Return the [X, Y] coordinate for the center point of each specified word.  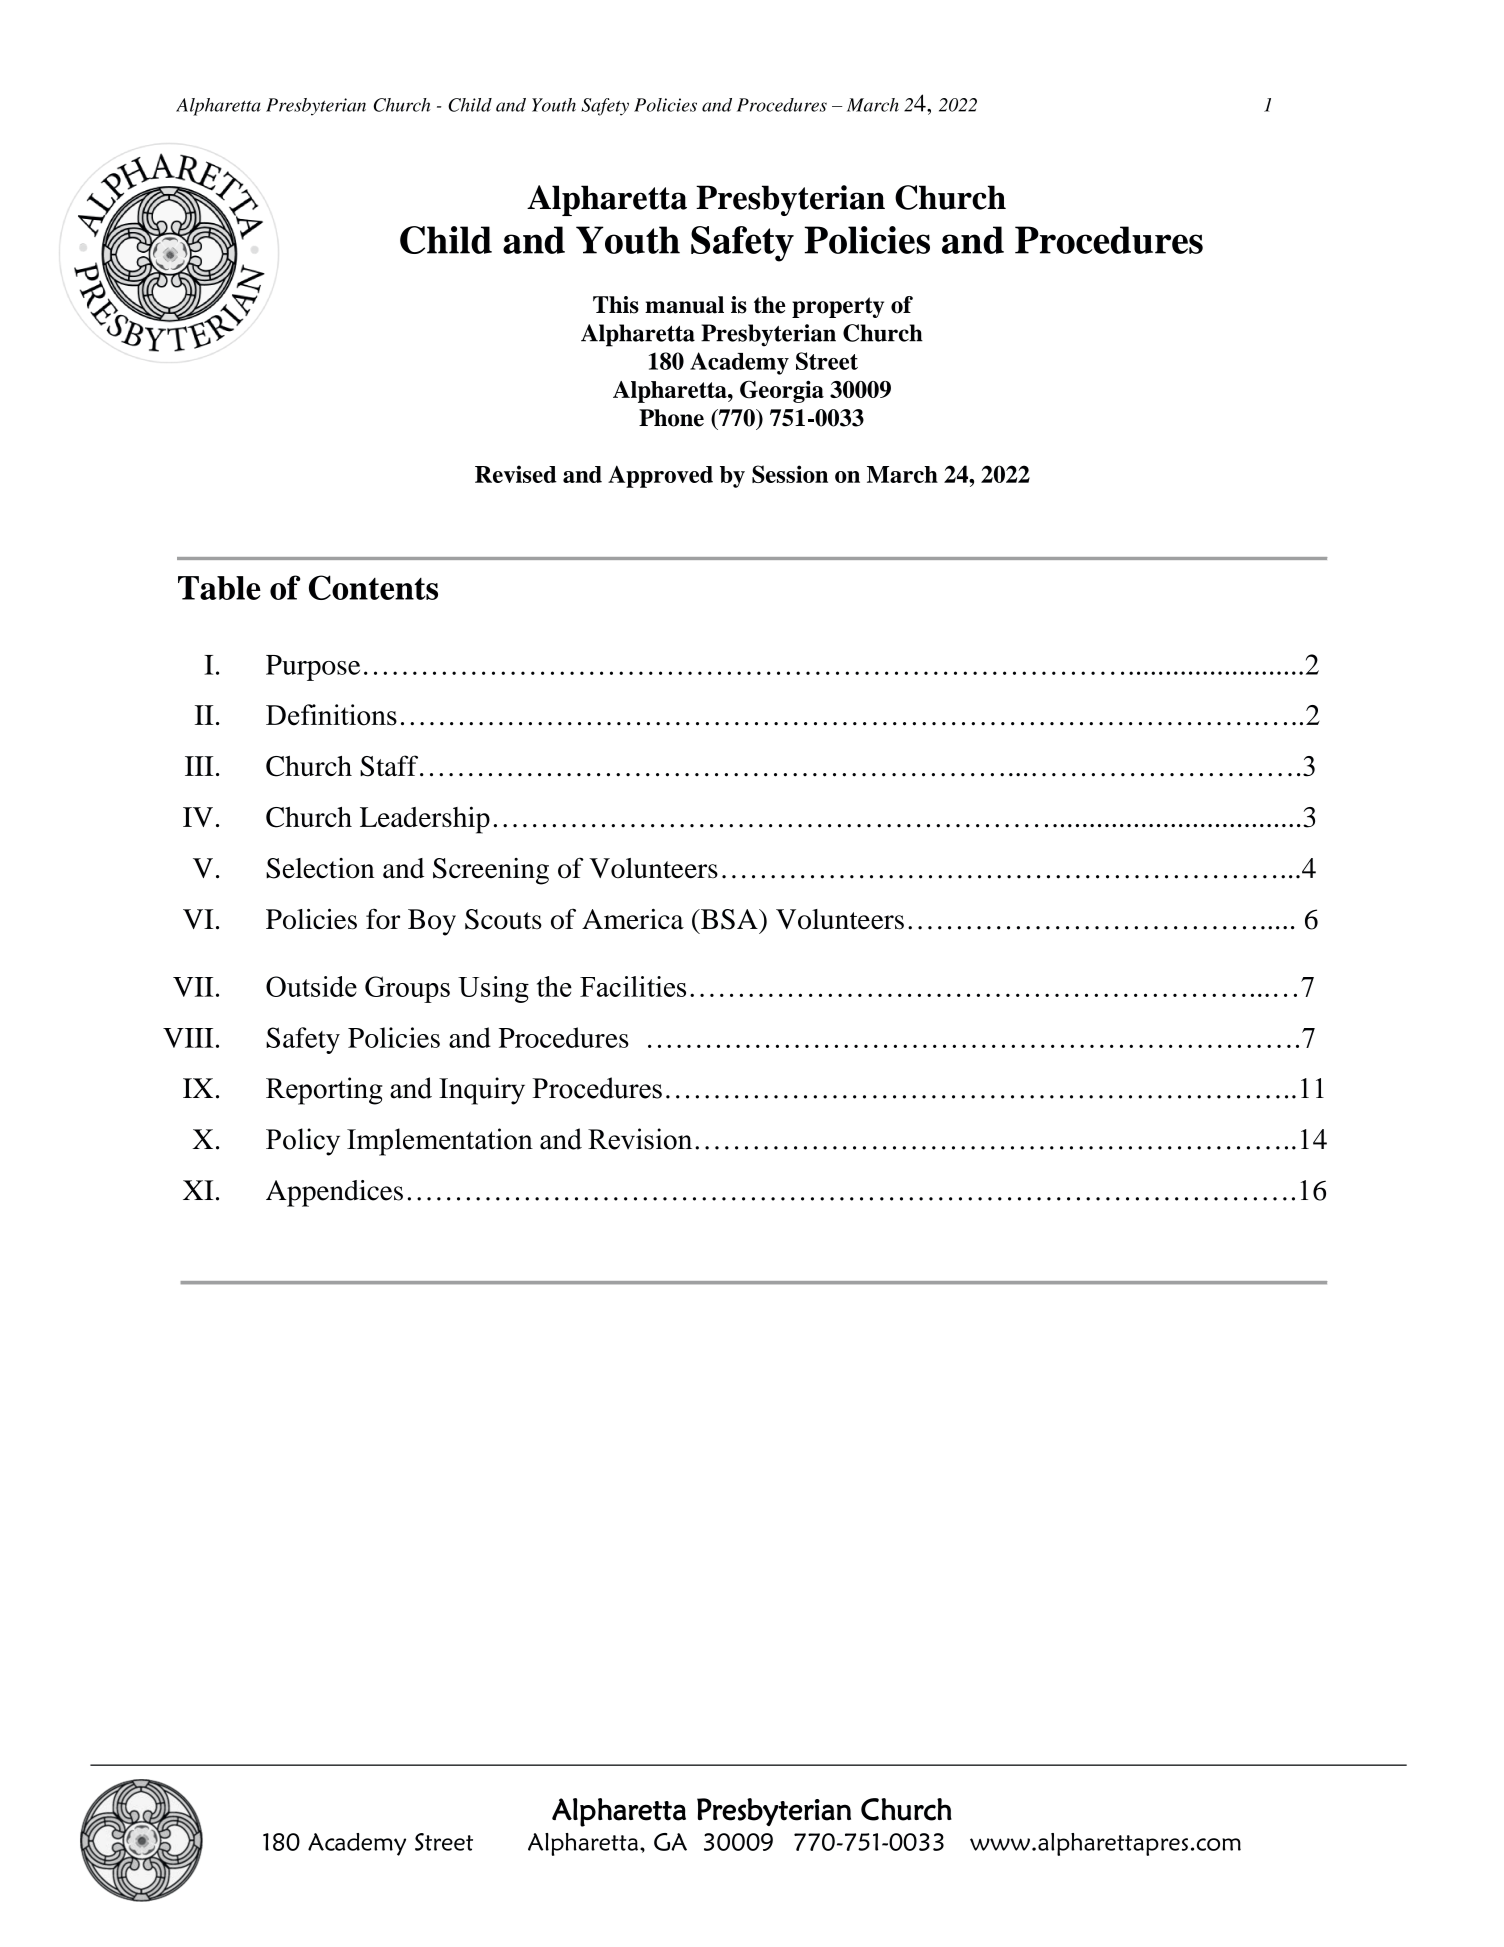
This [616, 305]
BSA [729, 919]
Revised [516, 474]
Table [219, 588]
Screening [491, 871]
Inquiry [482, 1091]
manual [684, 305]
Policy [303, 1142]
